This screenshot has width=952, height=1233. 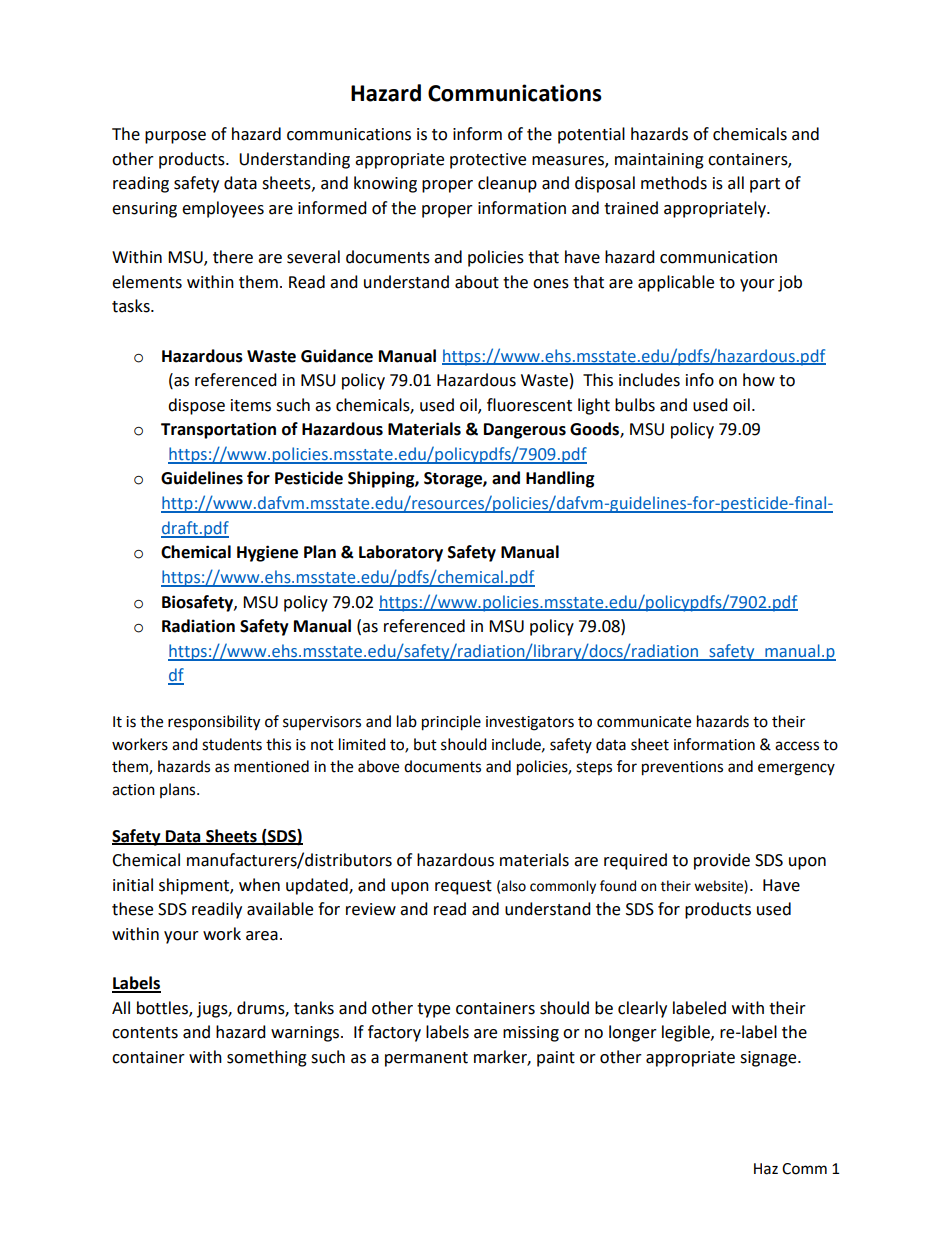 I want to click on protective, so click(x=488, y=161).
